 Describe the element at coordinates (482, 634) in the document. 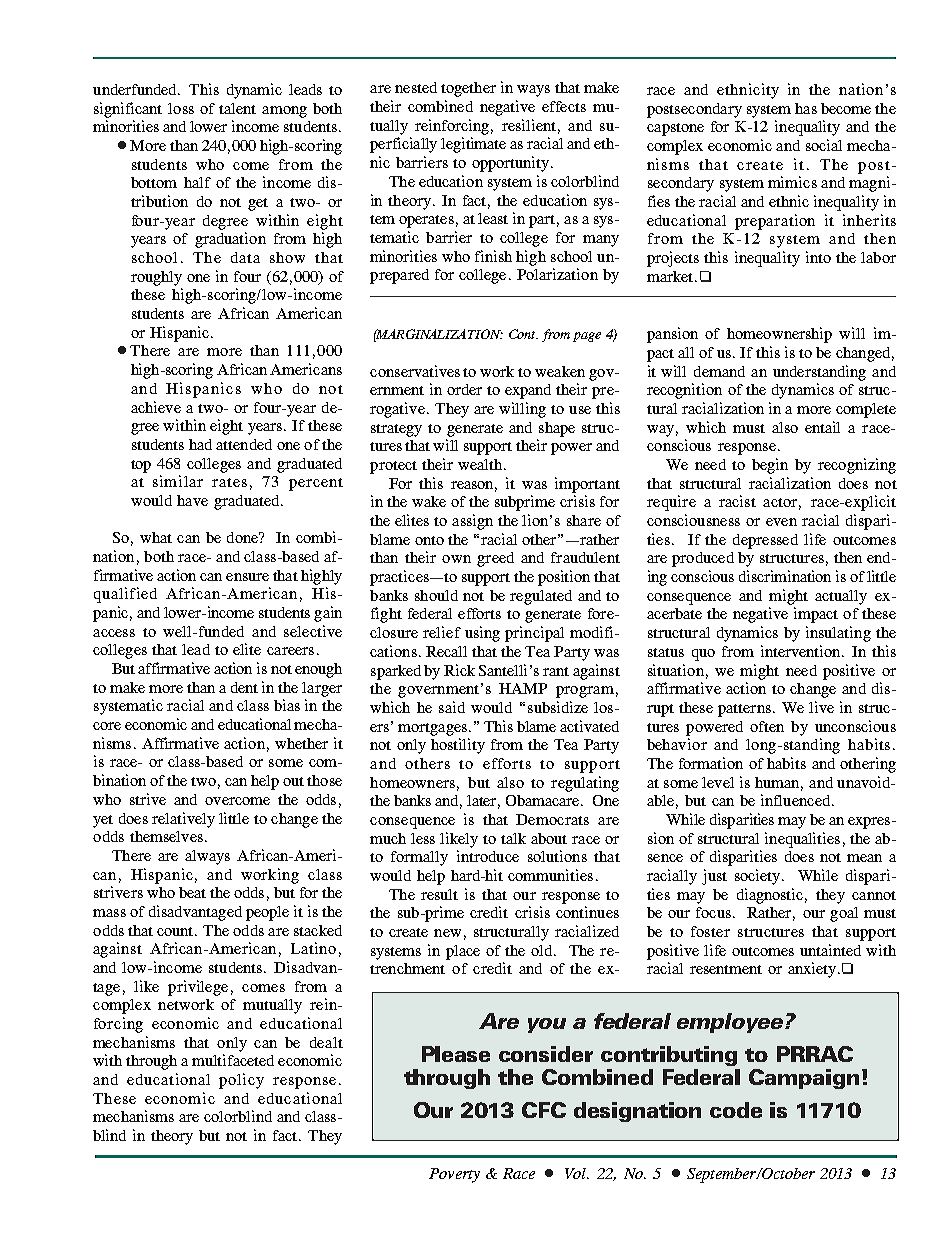

I see `using` at that location.
